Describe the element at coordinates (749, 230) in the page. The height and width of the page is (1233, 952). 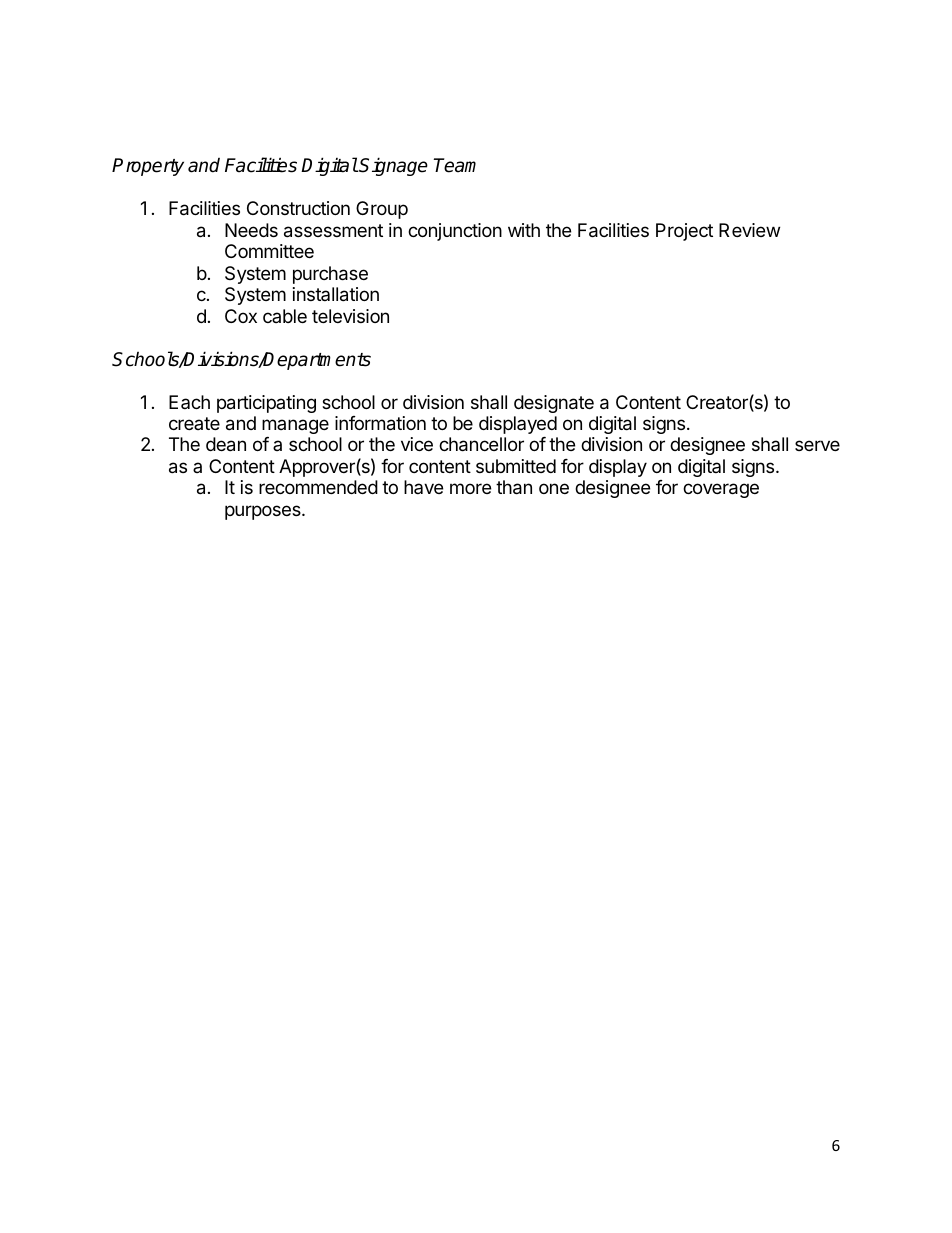
I see `Review` at that location.
